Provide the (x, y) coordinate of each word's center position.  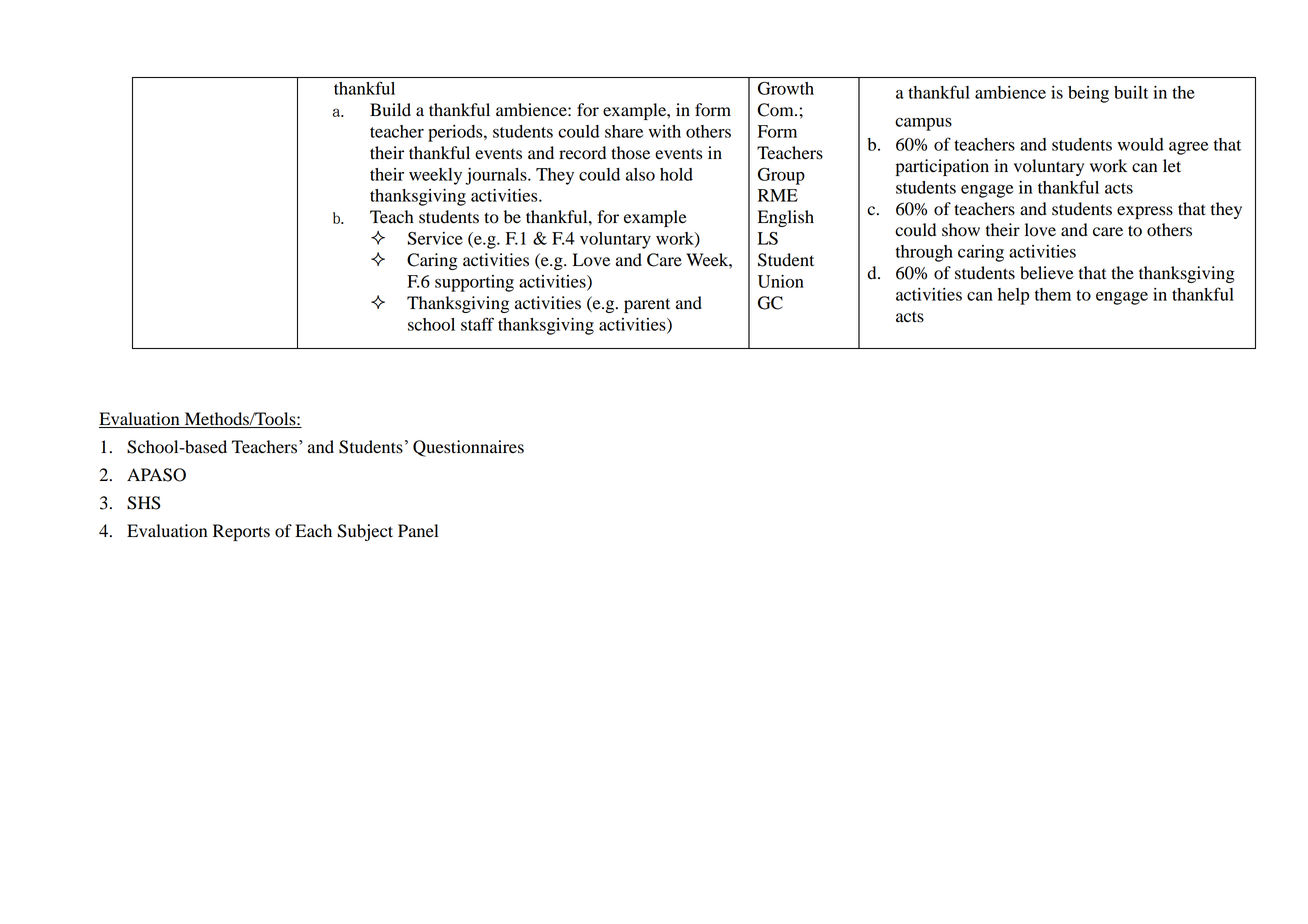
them (1053, 294)
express (1145, 212)
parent (647, 305)
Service (435, 238)
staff (477, 324)
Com (777, 110)
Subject (365, 532)
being (1088, 94)
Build (390, 110)
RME (778, 195)
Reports (241, 532)
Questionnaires (468, 448)
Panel (418, 531)
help (1013, 296)
